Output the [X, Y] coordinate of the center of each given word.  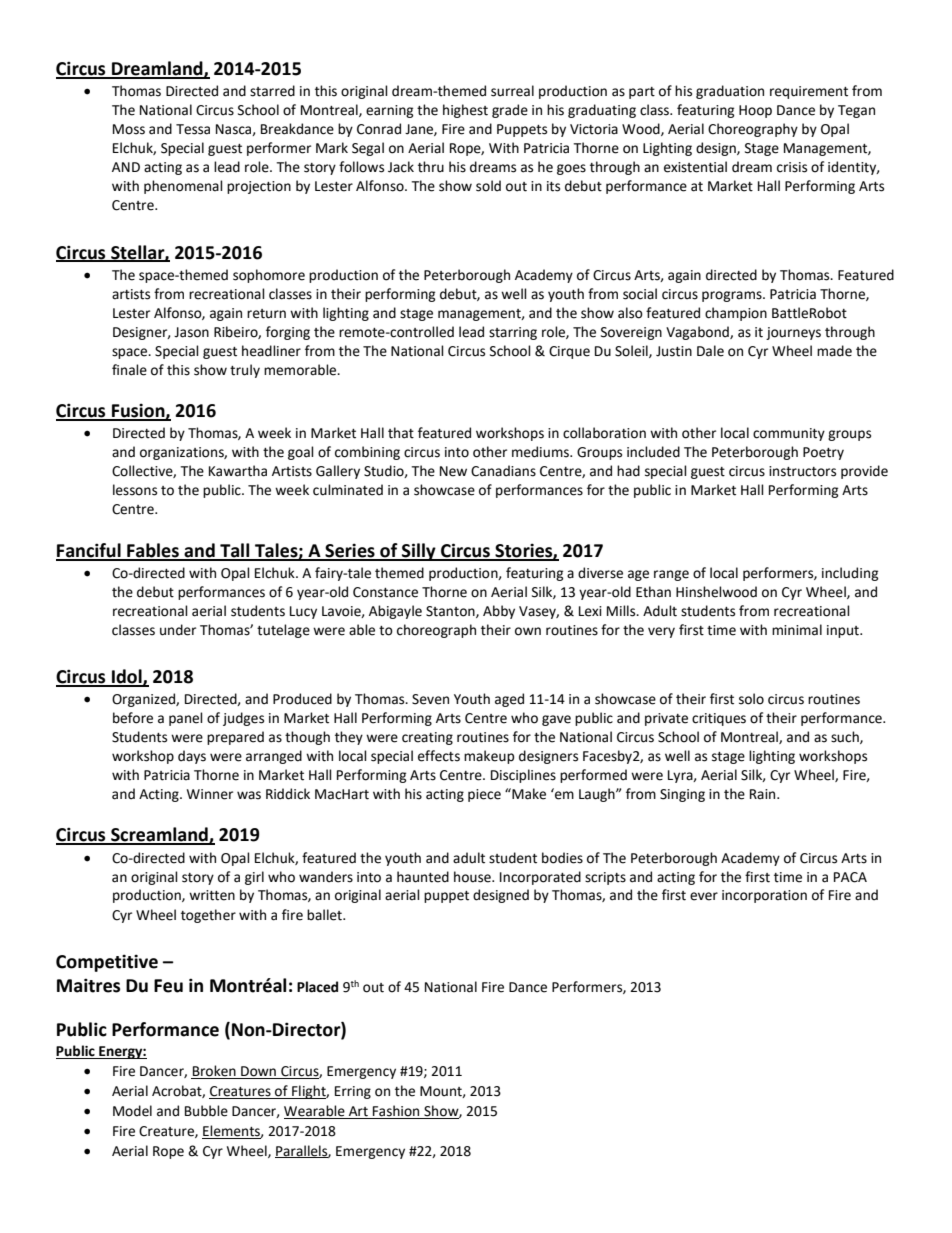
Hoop [755, 111]
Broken [214, 1072]
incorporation [764, 896]
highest [465, 111]
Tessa [193, 129]
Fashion [396, 1112]
